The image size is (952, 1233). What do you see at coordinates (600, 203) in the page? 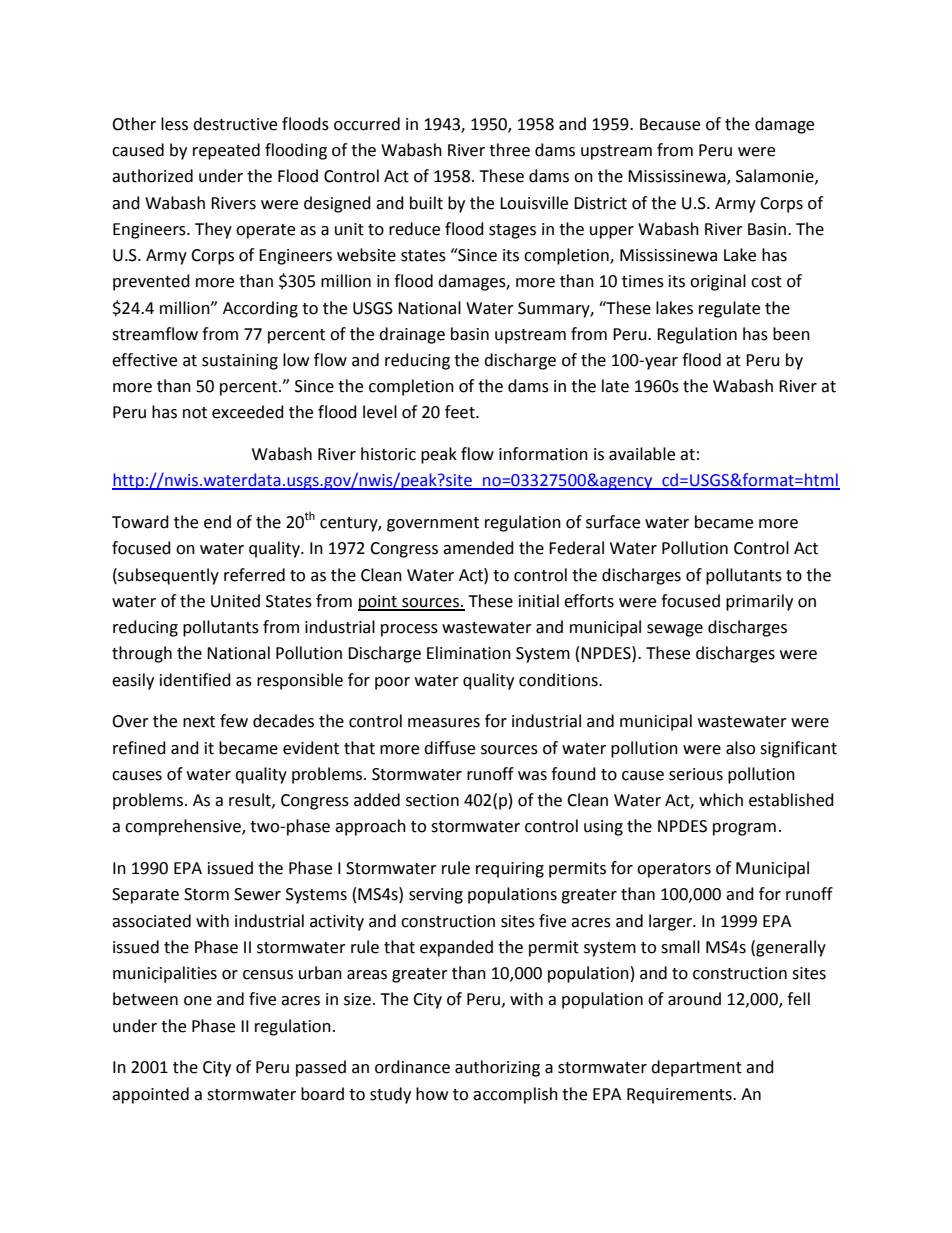
I see `District` at bounding box center [600, 203].
